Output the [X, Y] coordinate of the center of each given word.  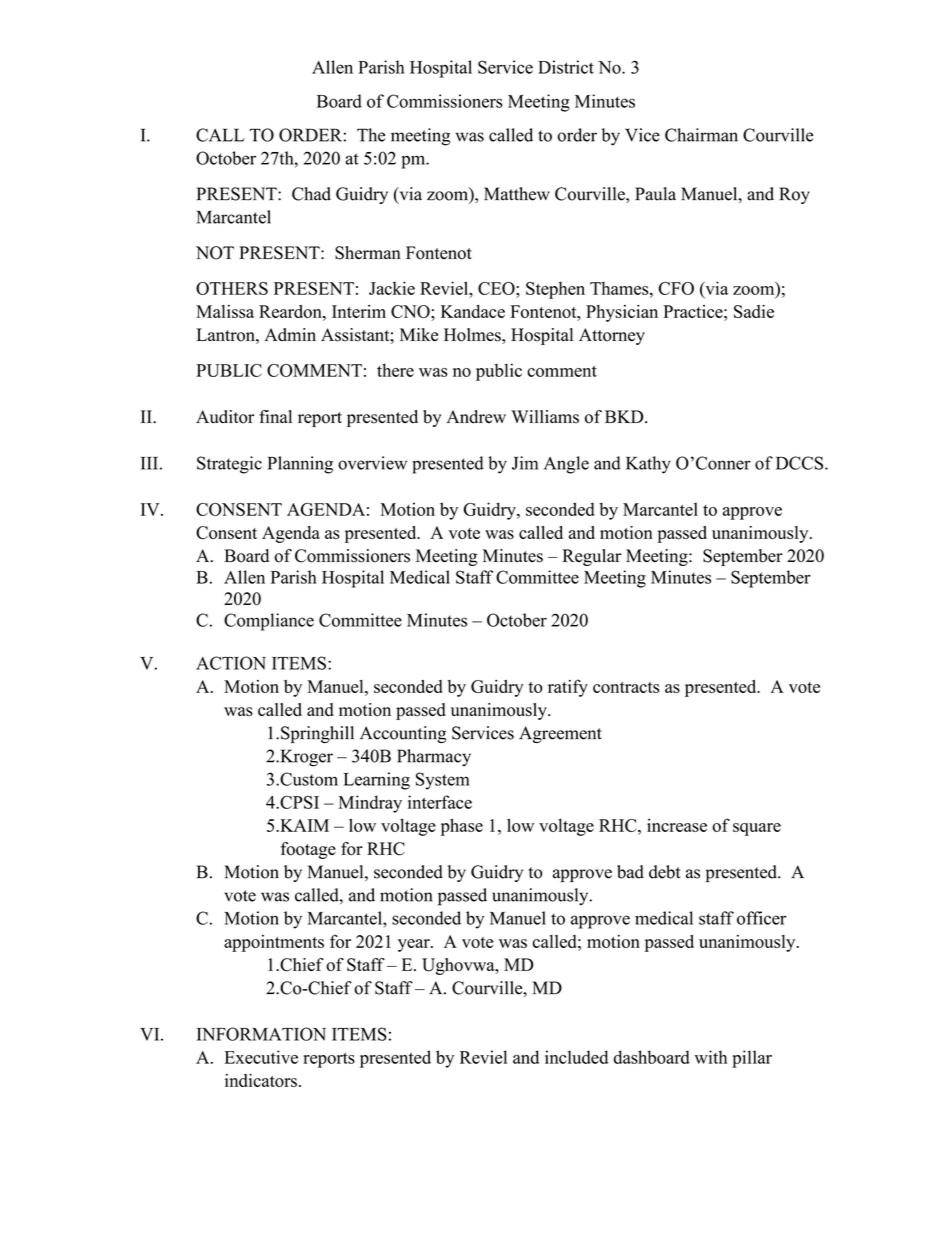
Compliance [269, 622]
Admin [290, 335]
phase [462, 827]
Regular [592, 557]
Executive [261, 1057]
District [566, 67]
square [757, 829]
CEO [497, 288]
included [576, 1057]
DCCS [801, 463]
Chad [311, 194]
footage [308, 850]
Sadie [754, 311]
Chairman [701, 135]
